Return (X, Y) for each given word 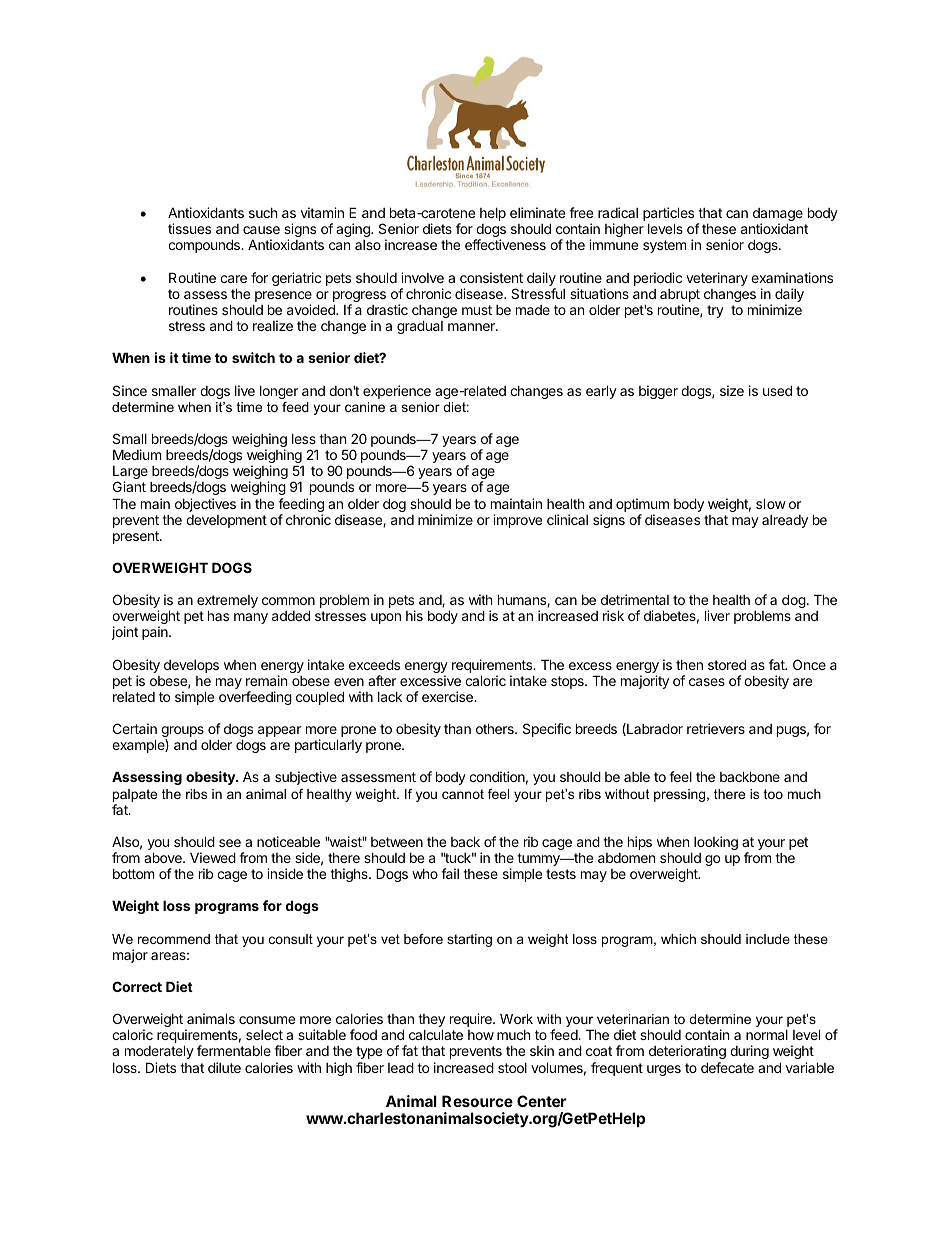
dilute (224, 1067)
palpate (135, 795)
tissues (189, 228)
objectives (205, 505)
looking (716, 843)
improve (517, 521)
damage (778, 216)
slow (771, 503)
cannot (463, 794)
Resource (477, 1101)
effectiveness (505, 244)
